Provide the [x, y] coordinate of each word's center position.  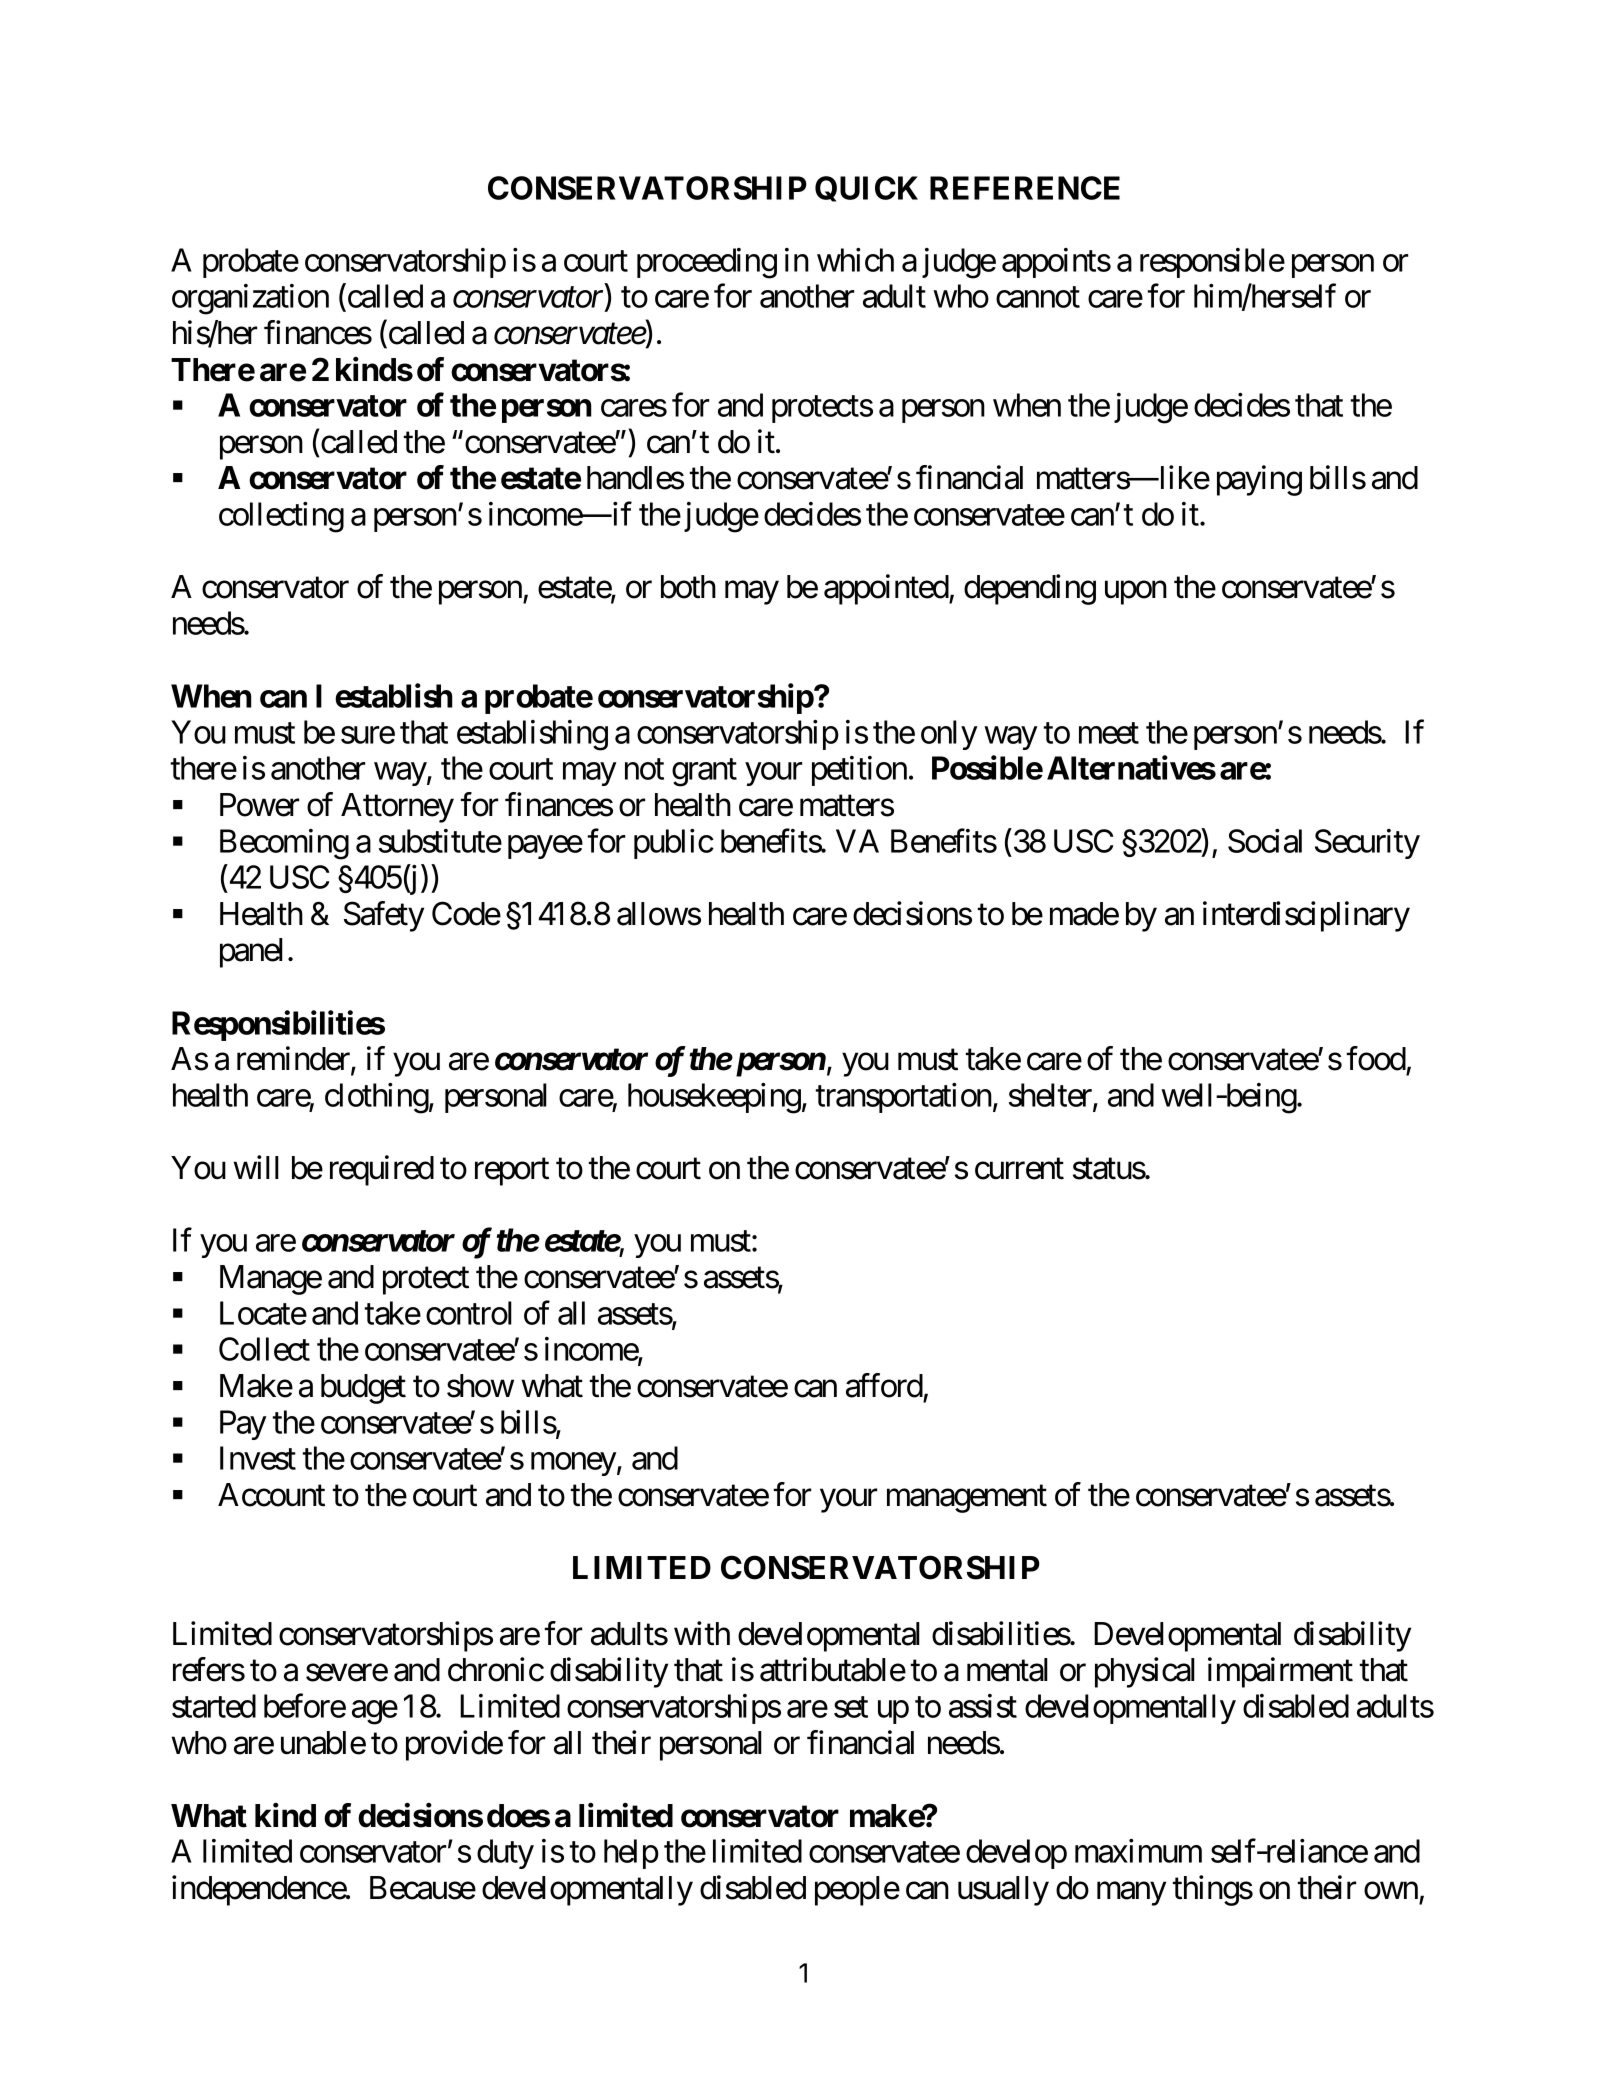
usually [1003, 1891]
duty [505, 1854]
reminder [294, 1059]
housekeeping [714, 1098]
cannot [1038, 297]
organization [250, 299]
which [855, 260]
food [1376, 1058]
